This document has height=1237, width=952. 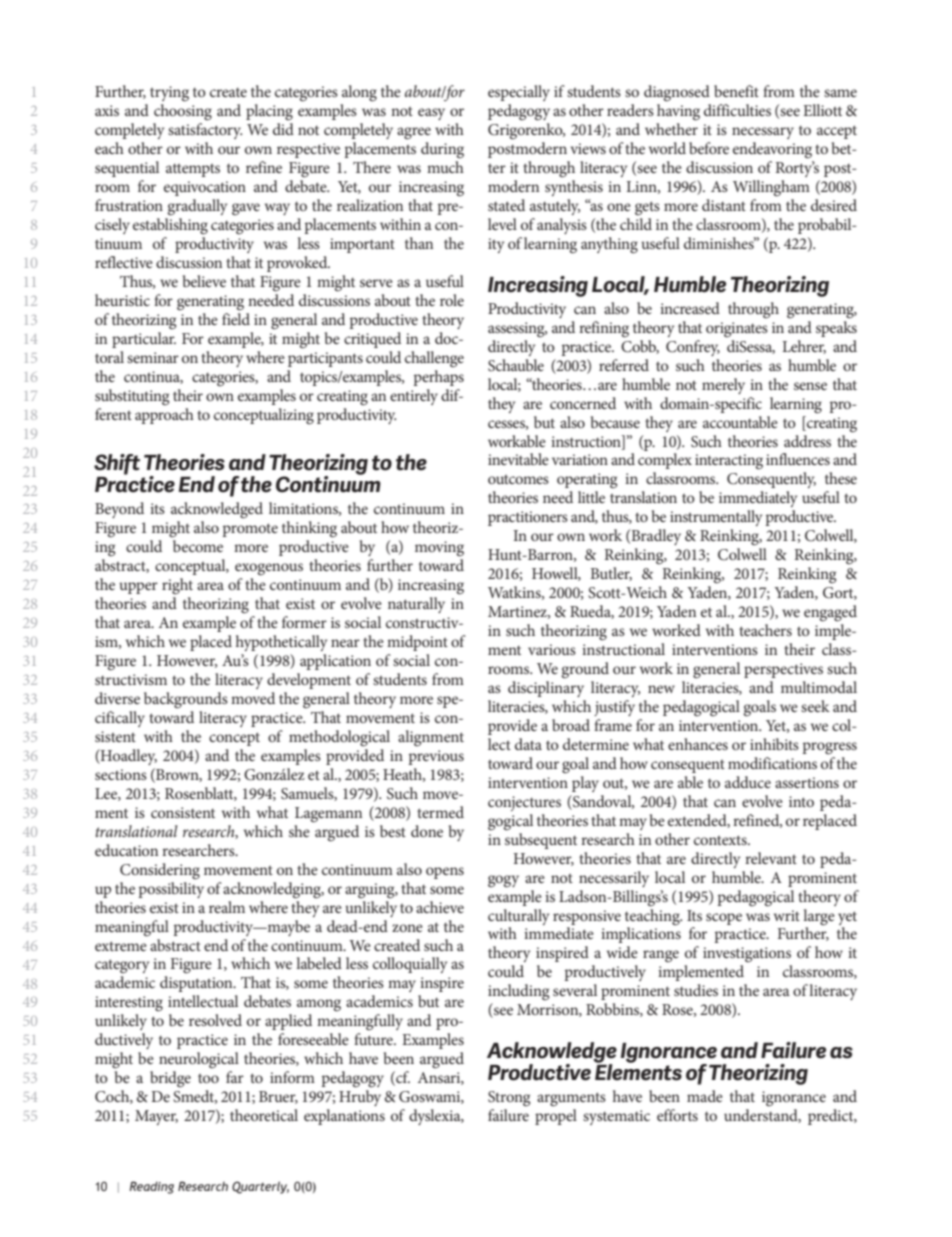 What do you see at coordinates (205, 131) in the document?
I see `satisfactory` at bounding box center [205, 131].
